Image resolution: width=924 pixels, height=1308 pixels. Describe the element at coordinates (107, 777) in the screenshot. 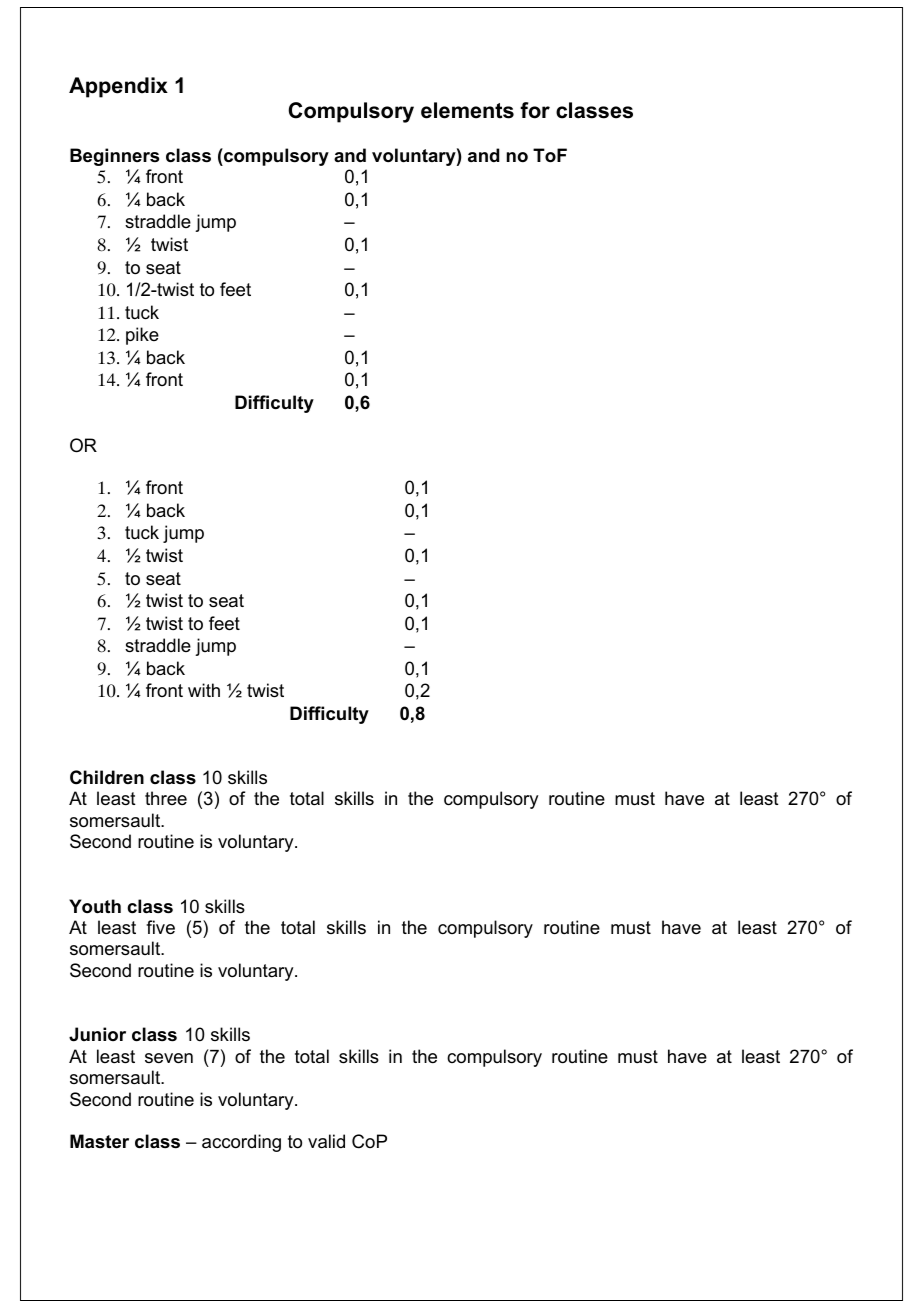

I see `Children` at that location.
